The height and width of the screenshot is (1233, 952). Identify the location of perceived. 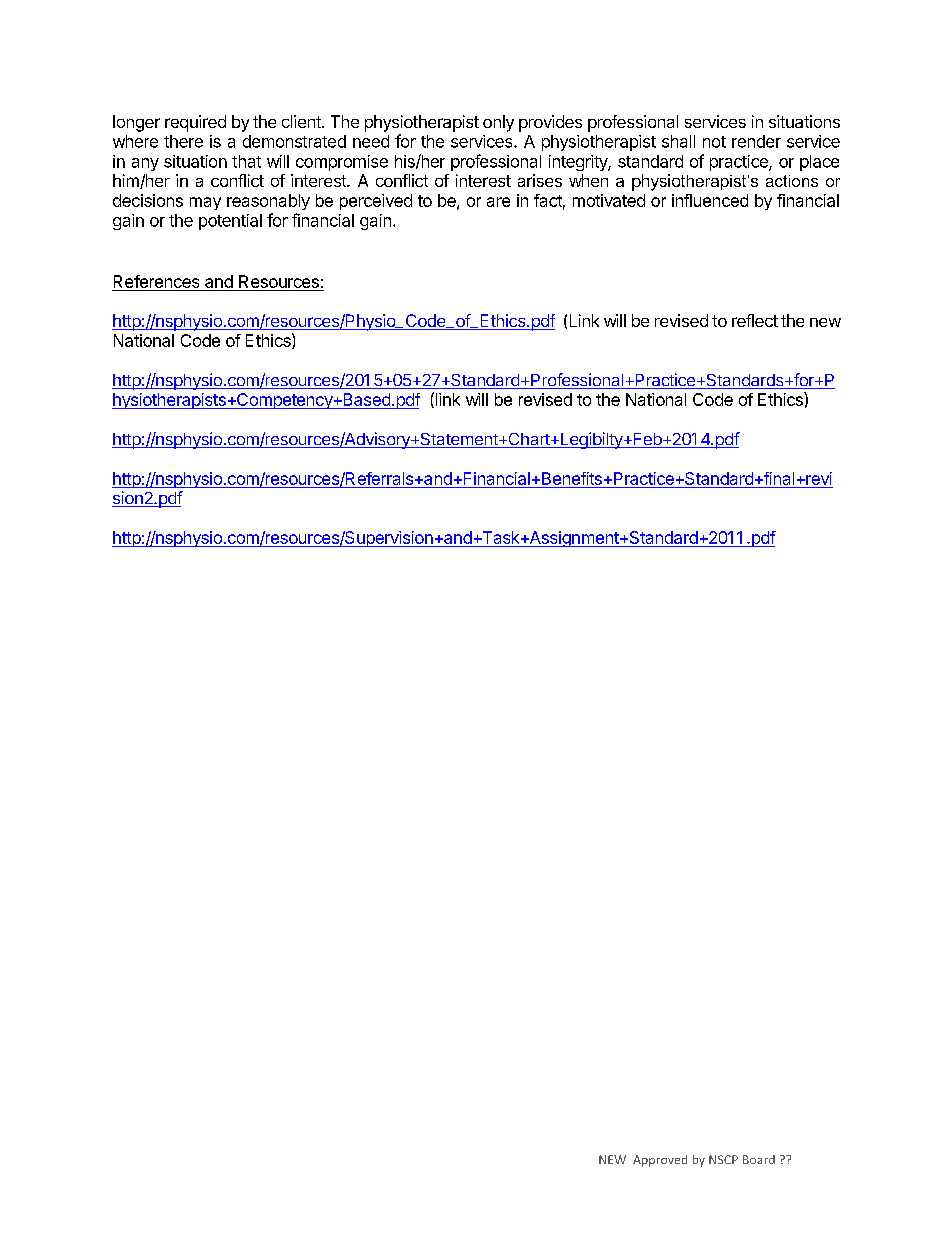
(376, 202).
